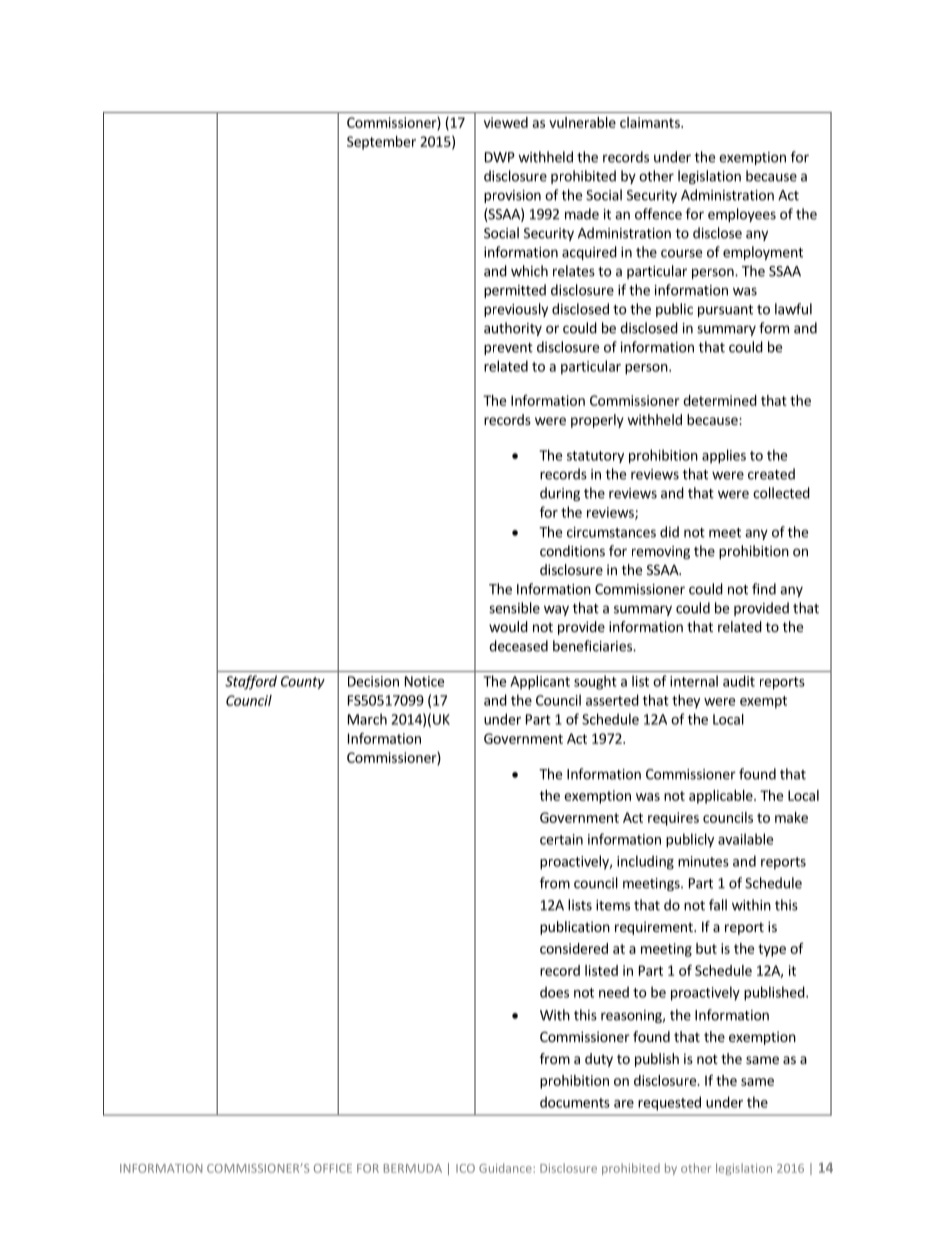 The height and width of the screenshot is (1233, 952). Describe the element at coordinates (303, 682) in the screenshot. I see `County` at that location.
